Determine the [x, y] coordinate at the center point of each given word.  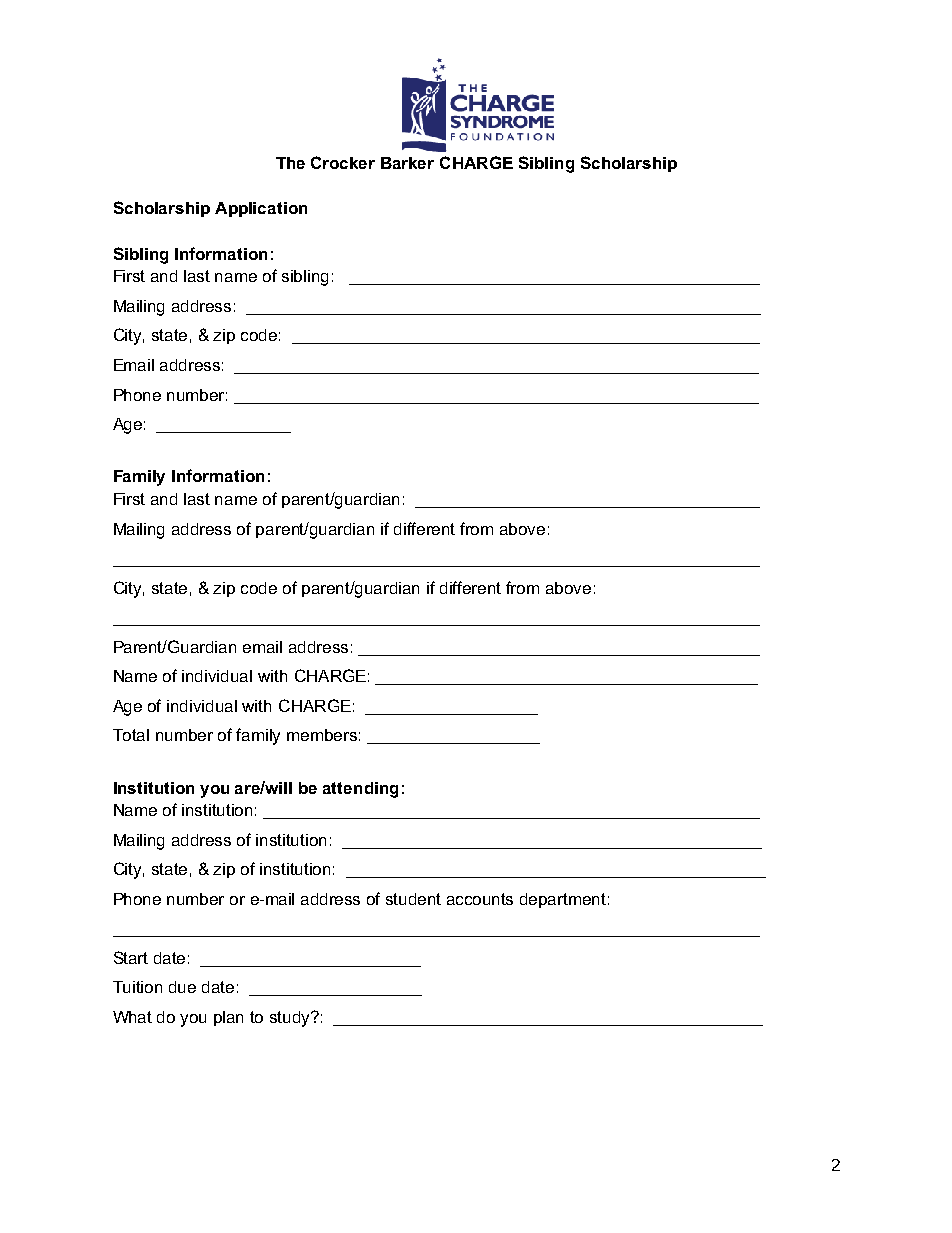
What [132, 1017]
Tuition [137, 987]
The [290, 163]
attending [360, 790]
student [413, 899]
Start [131, 957]
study [291, 1019]
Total [131, 735]
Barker [407, 163]
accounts [480, 899]
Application [261, 209]
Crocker [343, 162]
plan [228, 1018]
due [182, 987]
